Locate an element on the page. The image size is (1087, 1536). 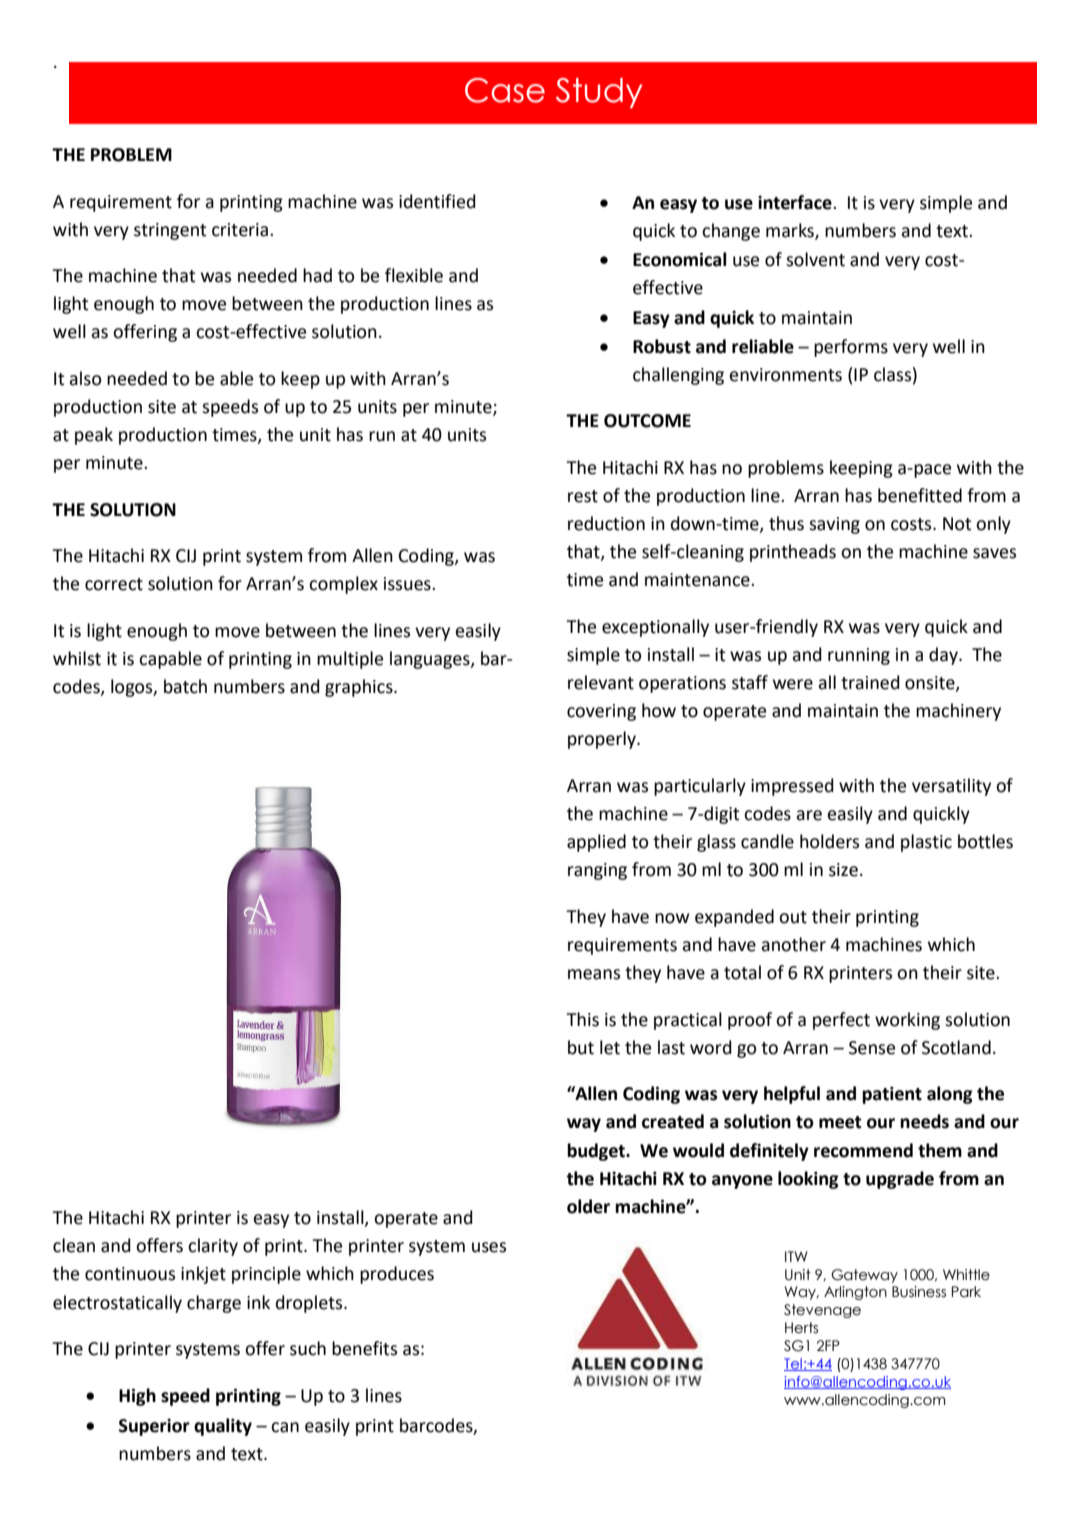
High is located at coordinates (137, 1397).
